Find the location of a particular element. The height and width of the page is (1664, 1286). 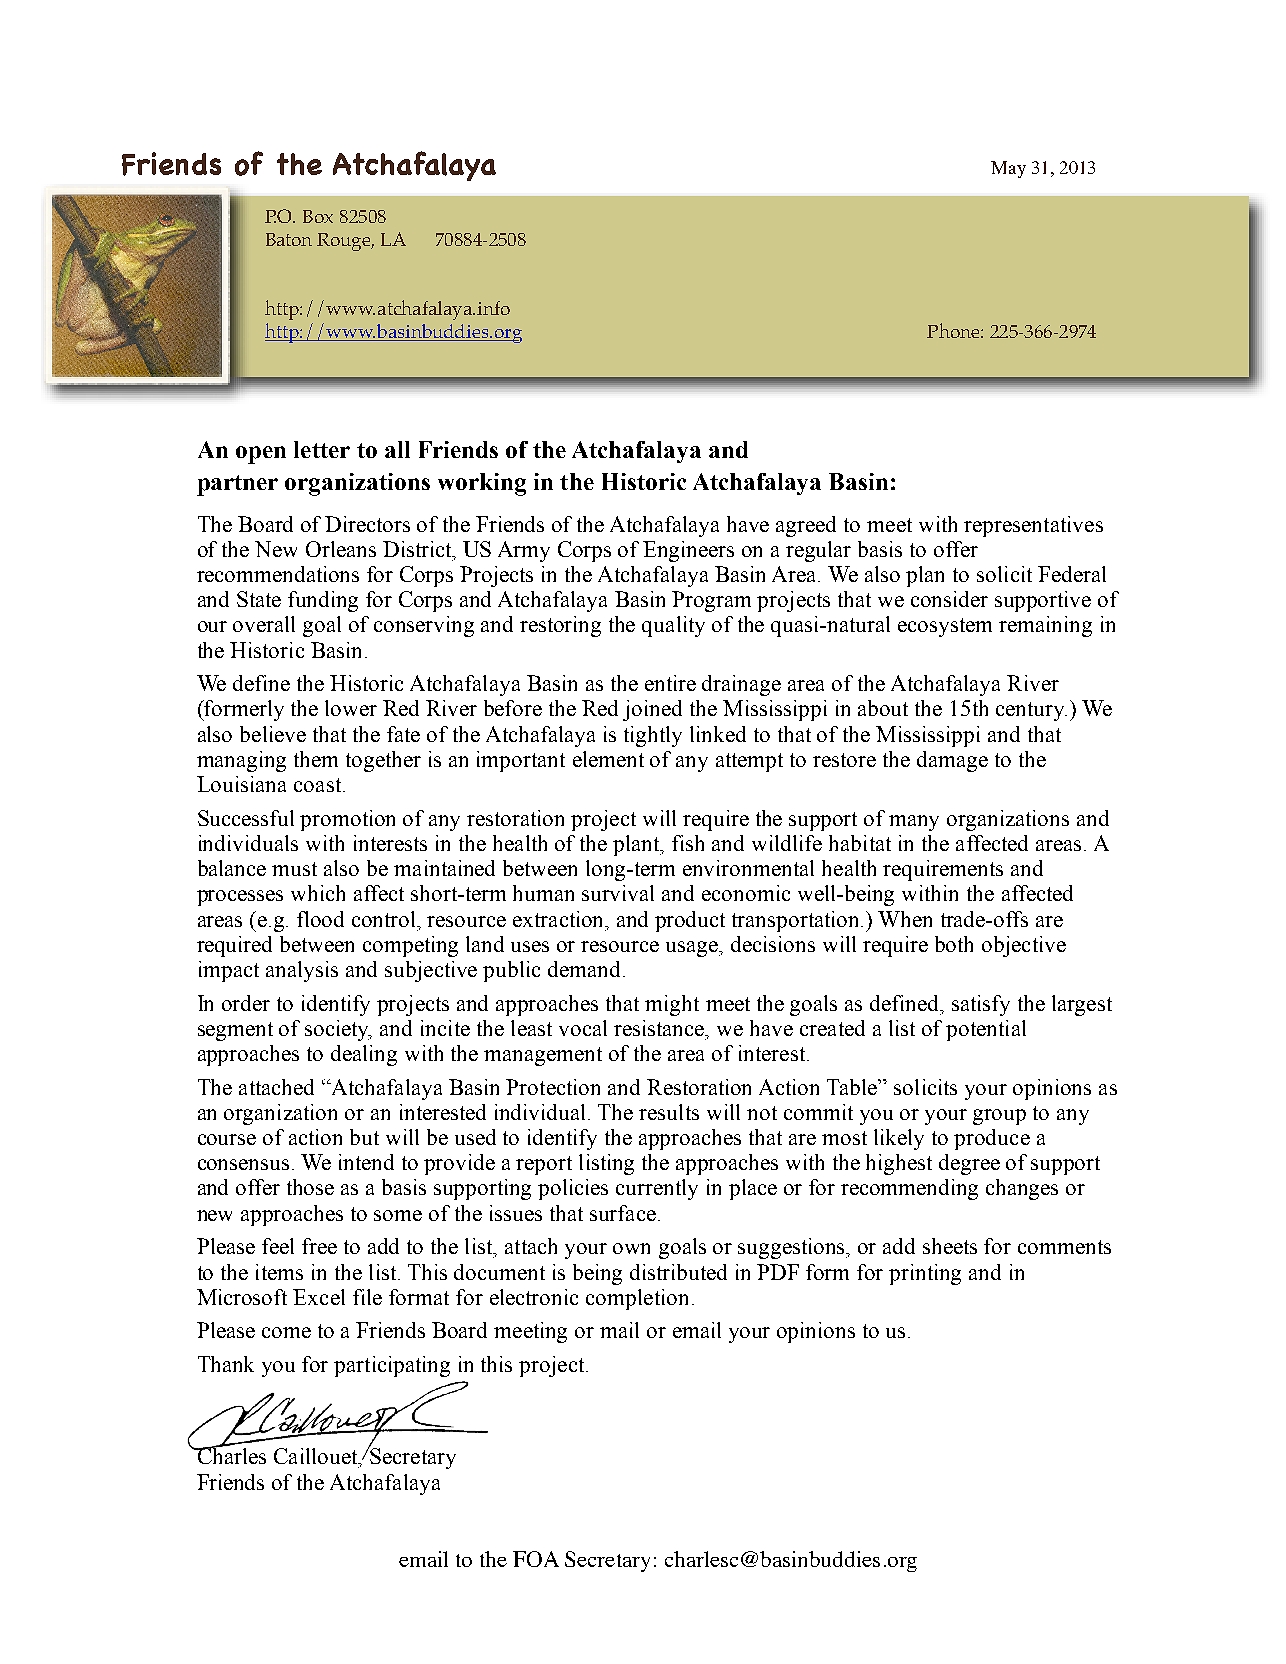

funding is located at coordinates (323, 601).
